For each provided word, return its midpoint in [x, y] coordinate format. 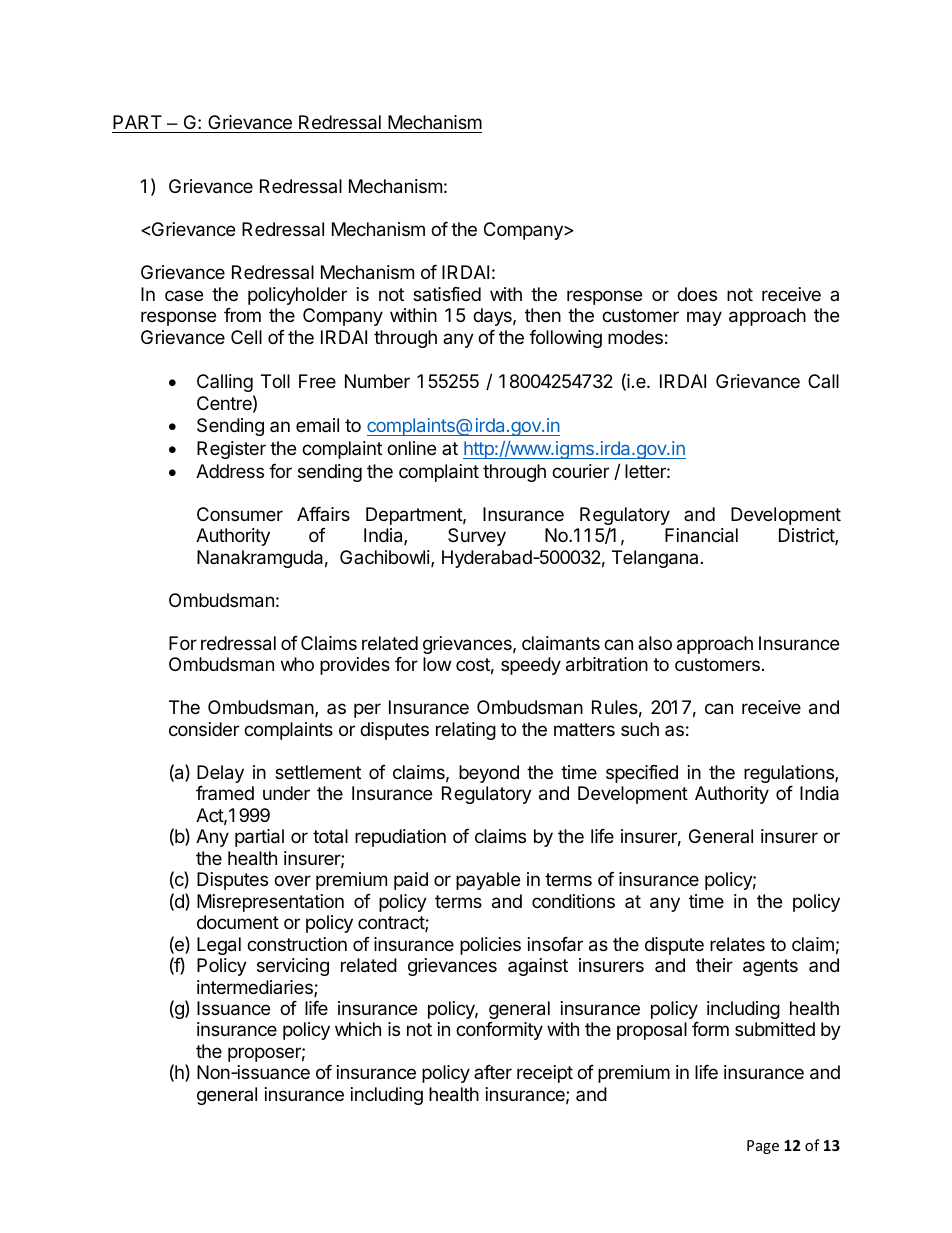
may [704, 318]
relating [466, 731]
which [358, 1029]
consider [204, 729]
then [543, 315]
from [242, 315]
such [640, 729]
